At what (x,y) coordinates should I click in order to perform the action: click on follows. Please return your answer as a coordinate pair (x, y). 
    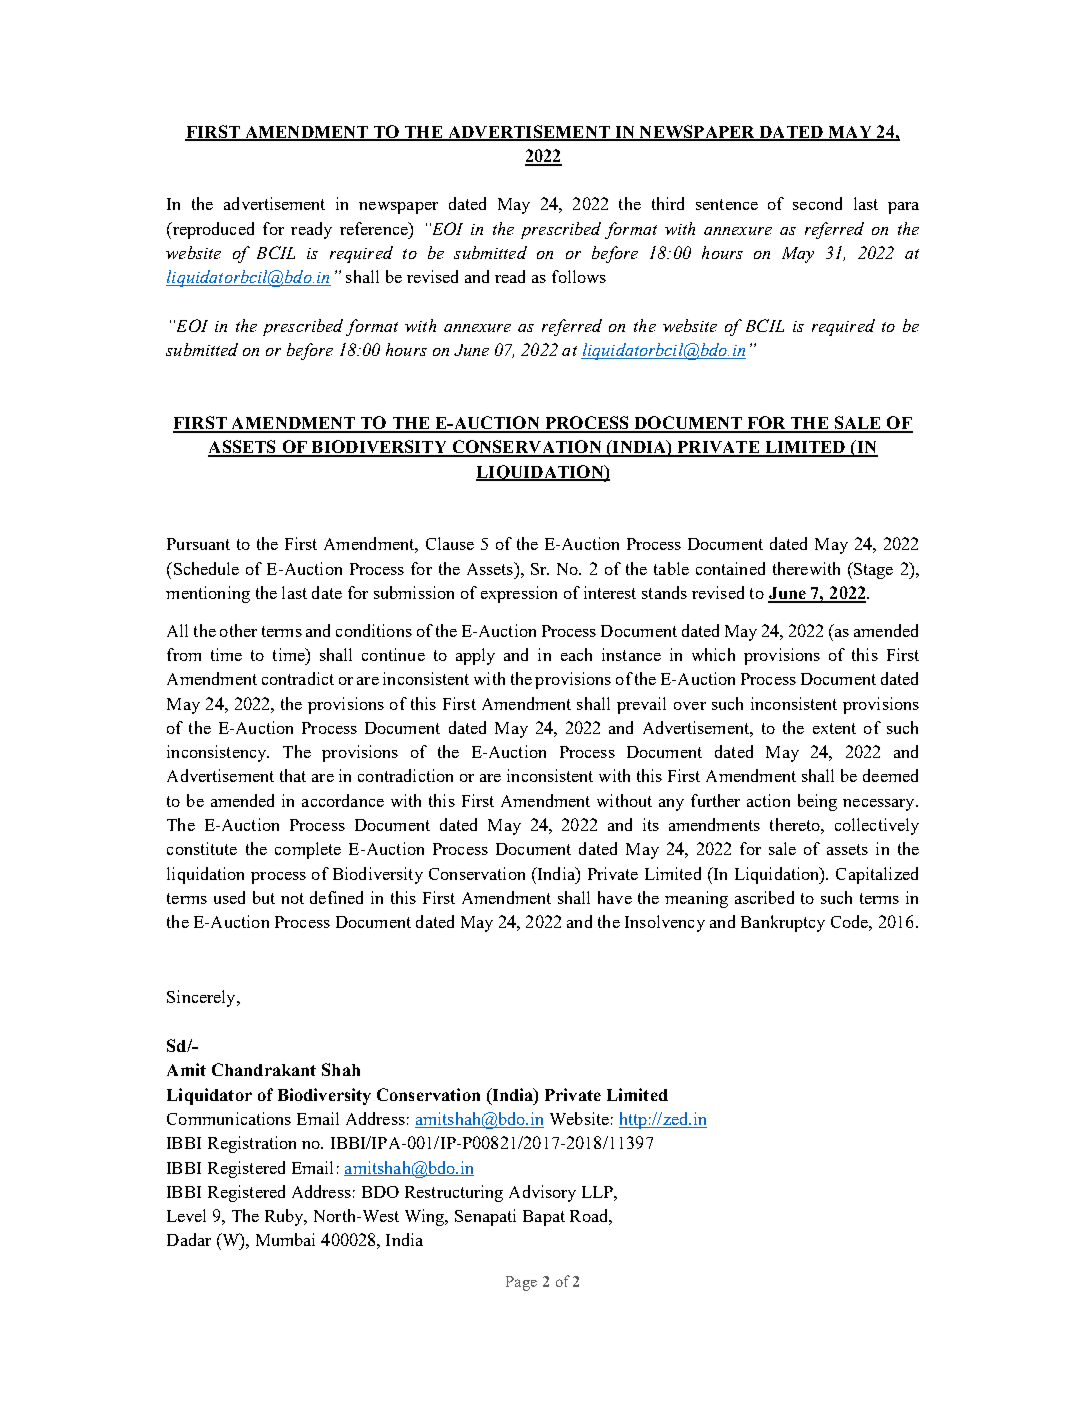
    Looking at the image, I should click on (579, 276).
